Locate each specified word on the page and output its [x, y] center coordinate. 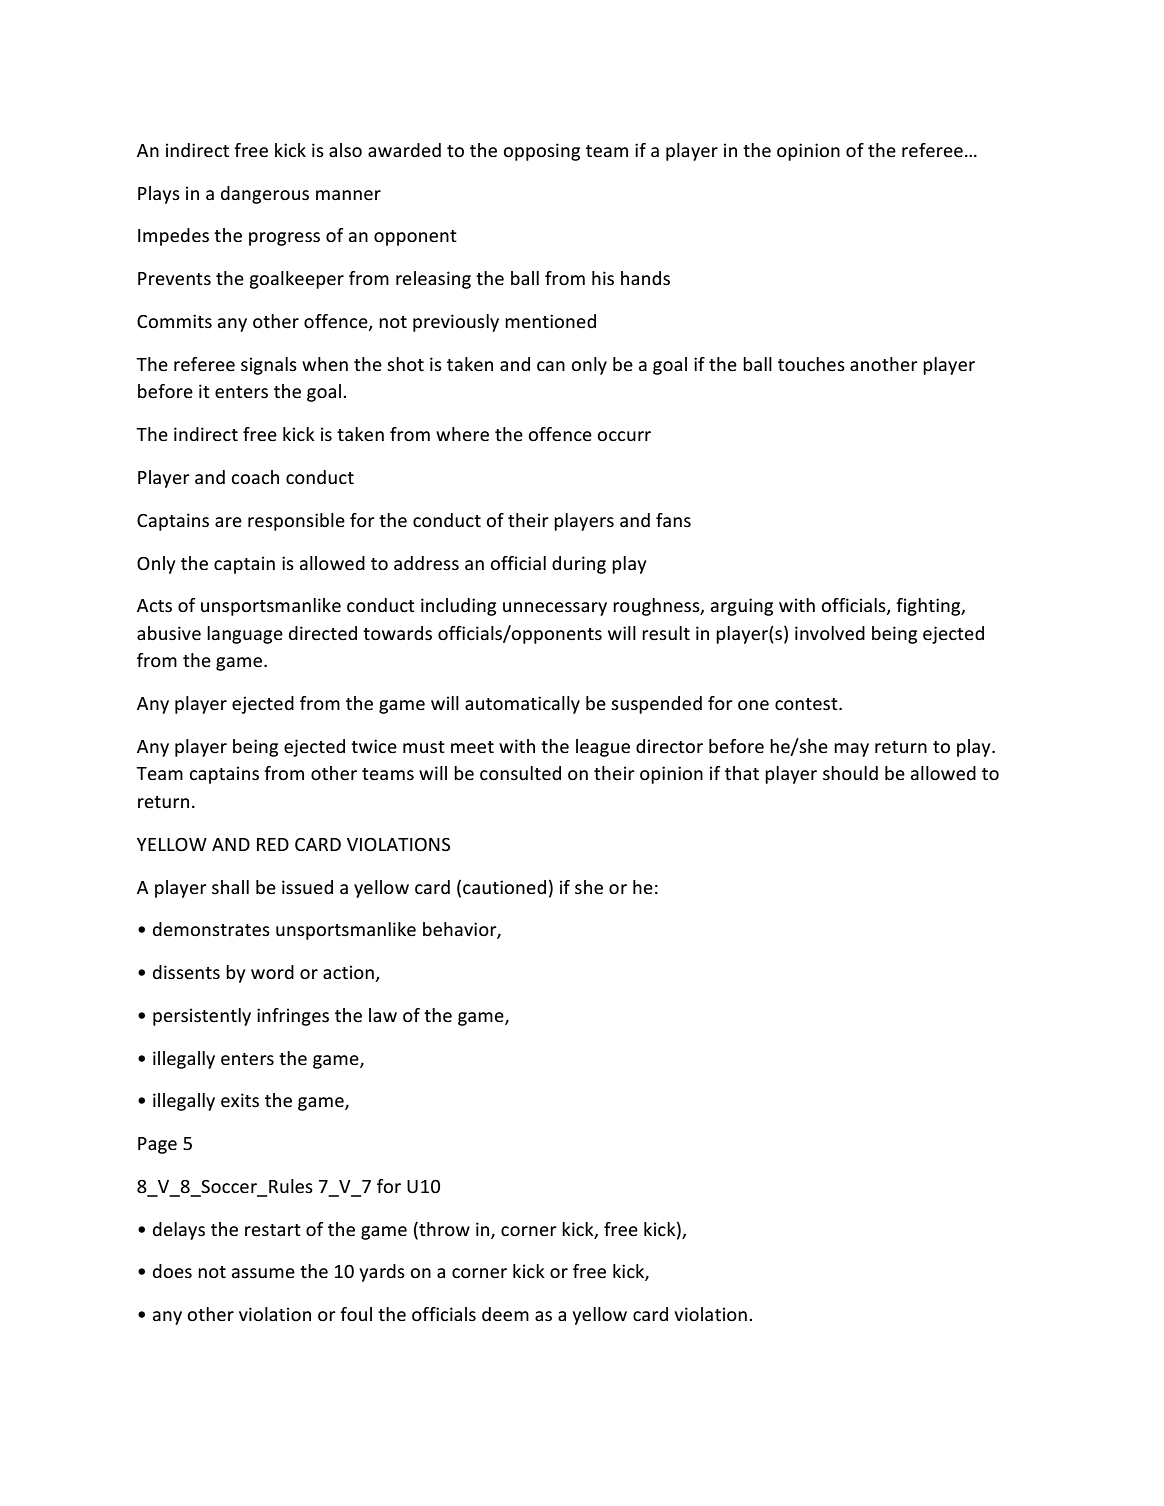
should [850, 773]
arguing [742, 607]
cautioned [504, 887]
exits [240, 1100]
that [742, 773]
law [383, 1015]
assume [263, 1273]
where [462, 434]
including [458, 607]
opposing [541, 152]
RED [273, 844]
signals [269, 366]
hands [645, 278]
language [245, 635]
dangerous [265, 195]
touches [811, 364]
